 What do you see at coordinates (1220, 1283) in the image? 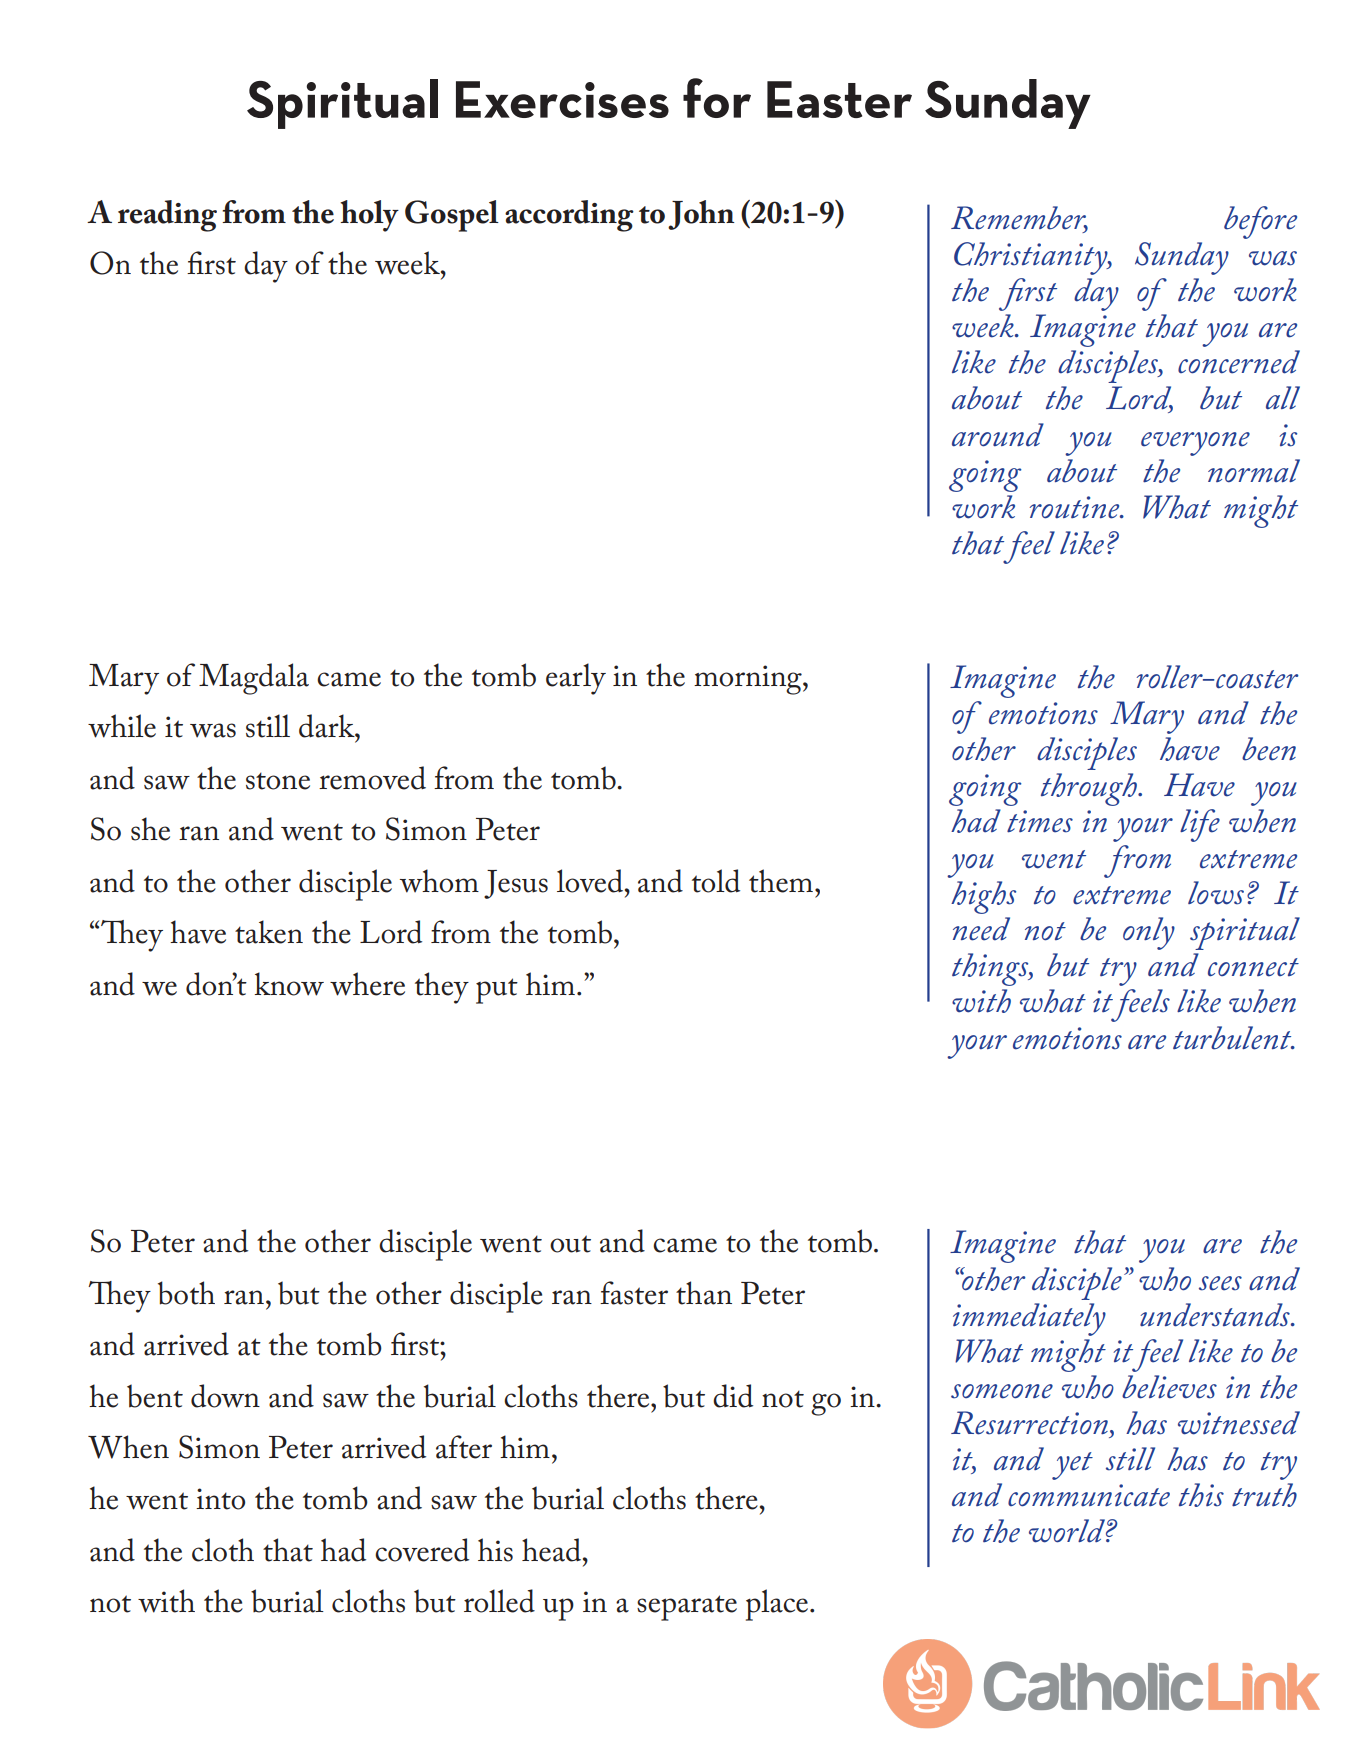
I see `sees` at bounding box center [1220, 1283].
